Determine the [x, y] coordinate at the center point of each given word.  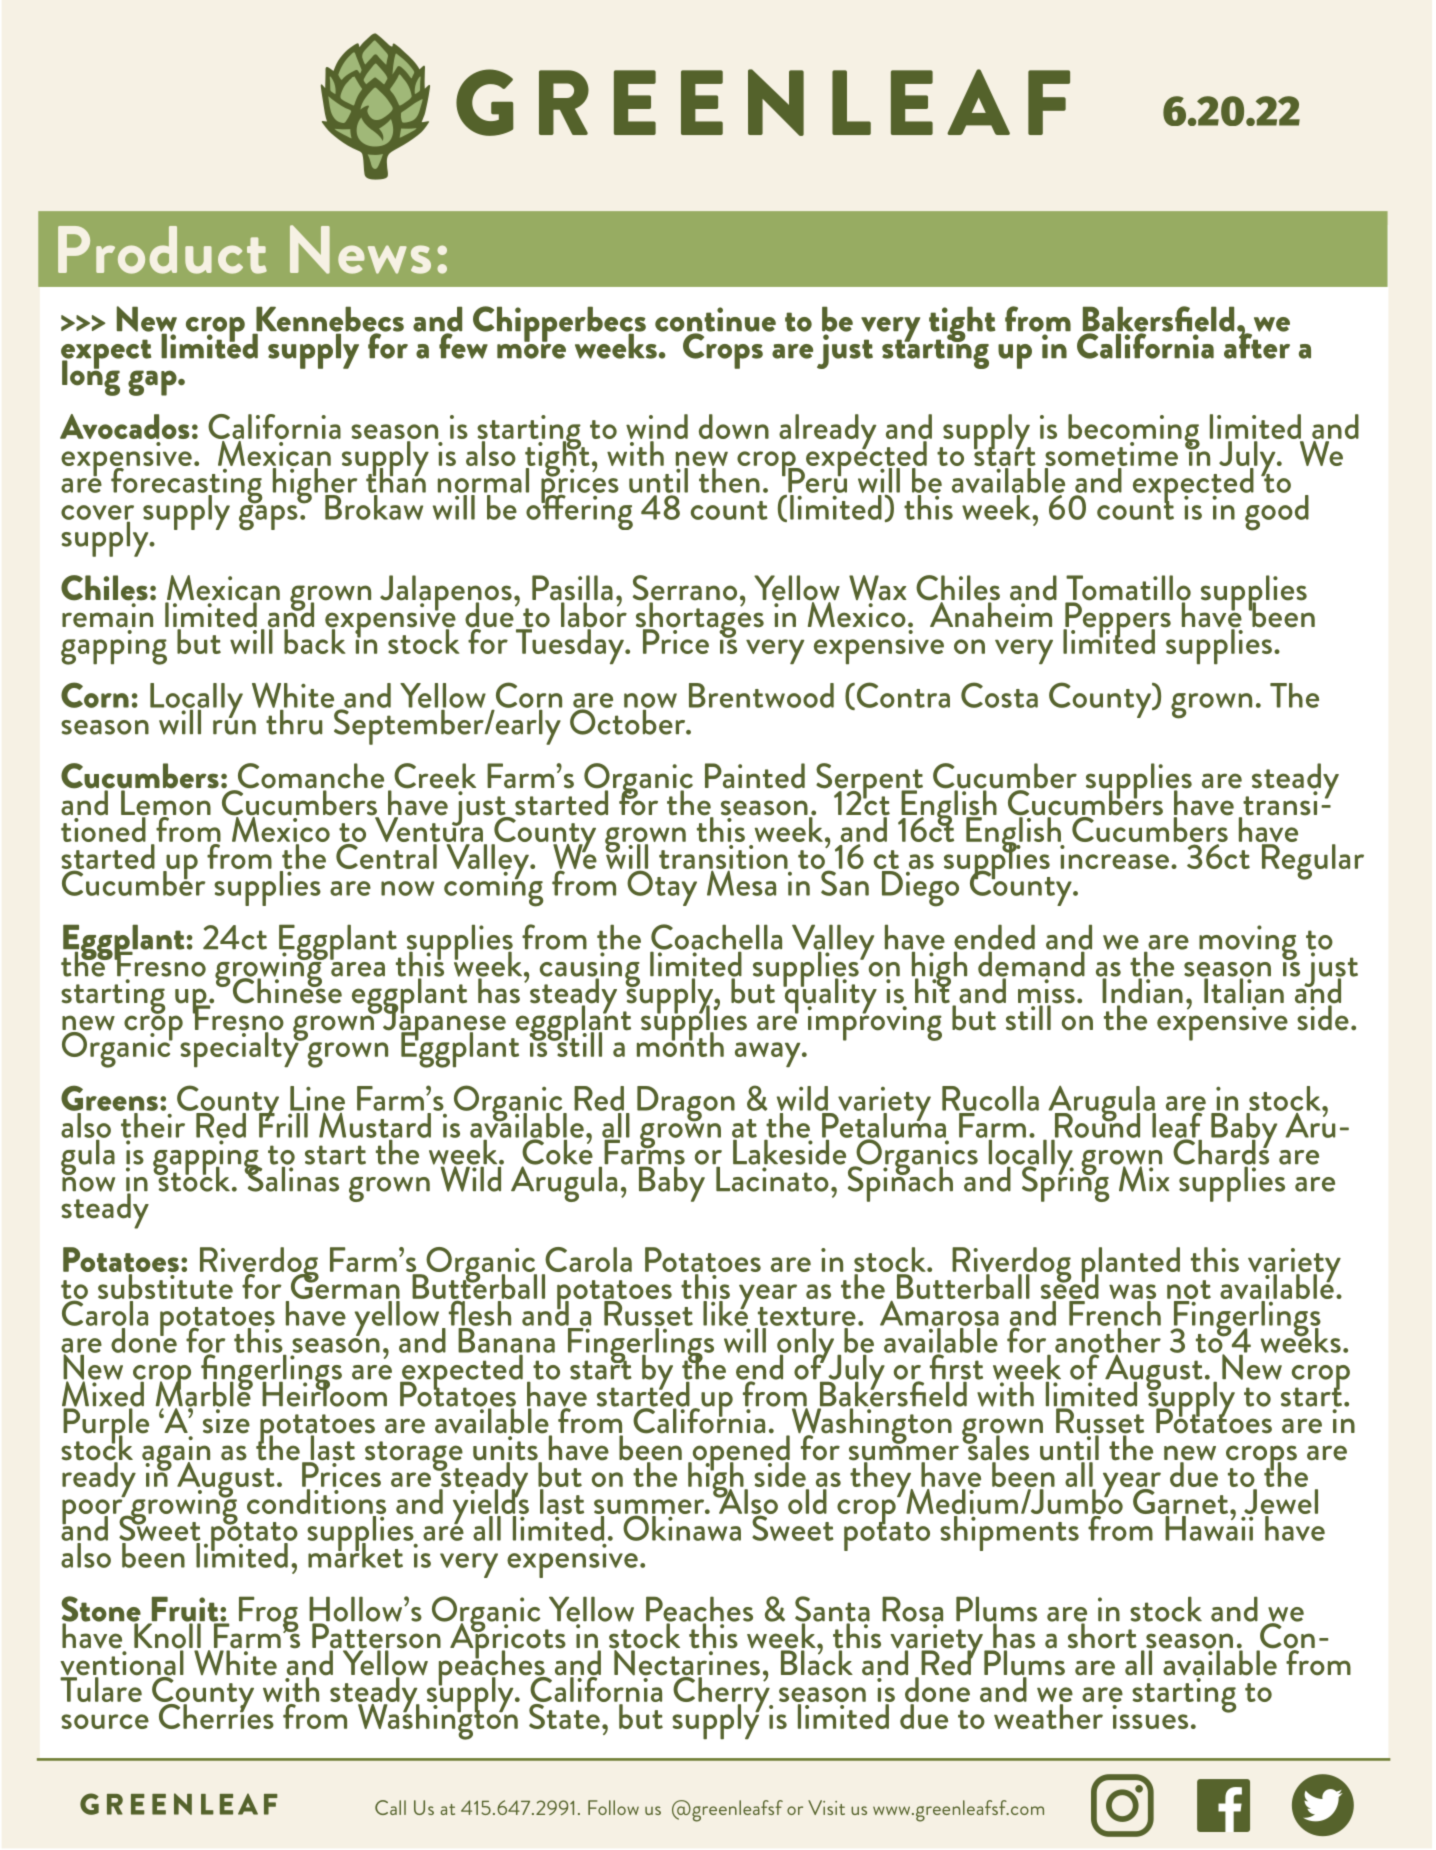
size [226, 1421]
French [1115, 1313]
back [315, 640]
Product [162, 250]
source [105, 1721]
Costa [999, 695]
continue [715, 320]
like [725, 1312]
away [769, 1054]
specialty [240, 1048]
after [1257, 345]
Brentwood [761, 695]
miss [1046, 992]
